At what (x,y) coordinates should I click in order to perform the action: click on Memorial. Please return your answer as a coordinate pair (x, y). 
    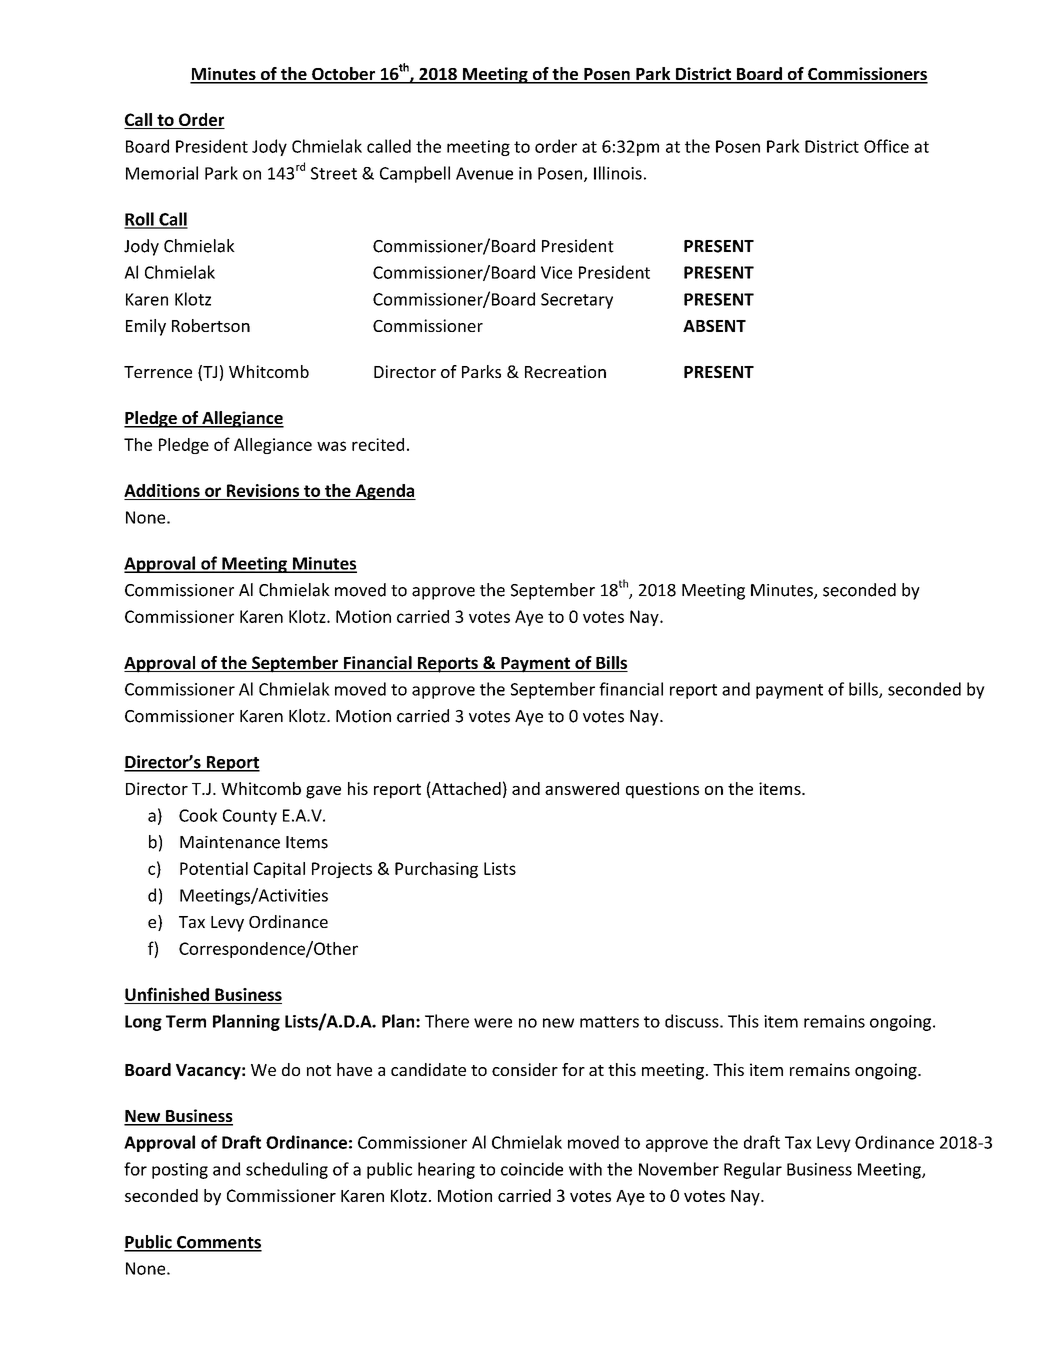
    Looking at the image, I should click on (162, 173).
